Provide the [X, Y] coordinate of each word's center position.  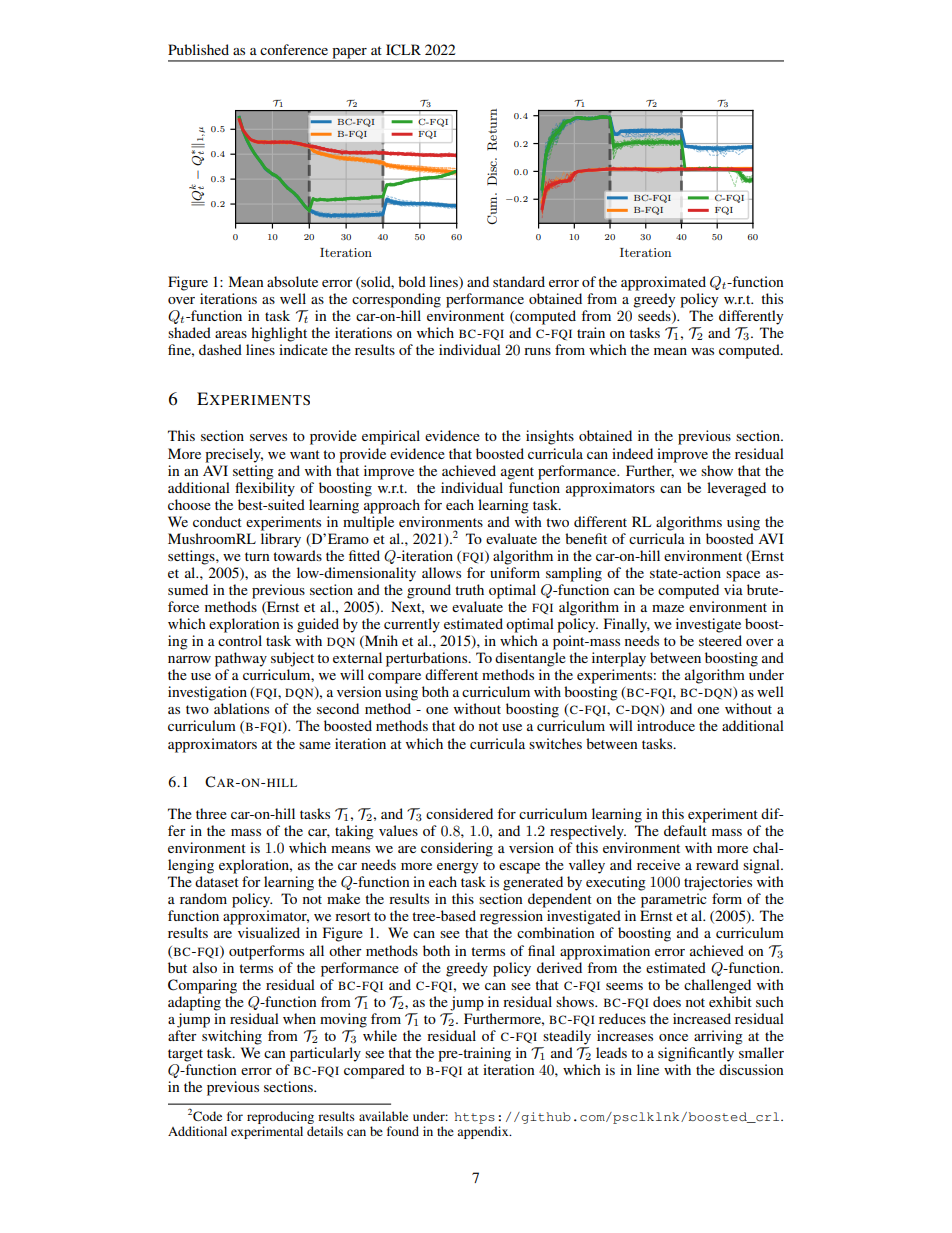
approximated [663, 283]
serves [268, 437]
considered [459, 813]
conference [294, 49]
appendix [484, 1132]
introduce [666, 725]
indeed [632, 453]
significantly [696, 1054]
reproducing [280, 1117]
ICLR [403, 50]
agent [517, 473]
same [315, 745]
